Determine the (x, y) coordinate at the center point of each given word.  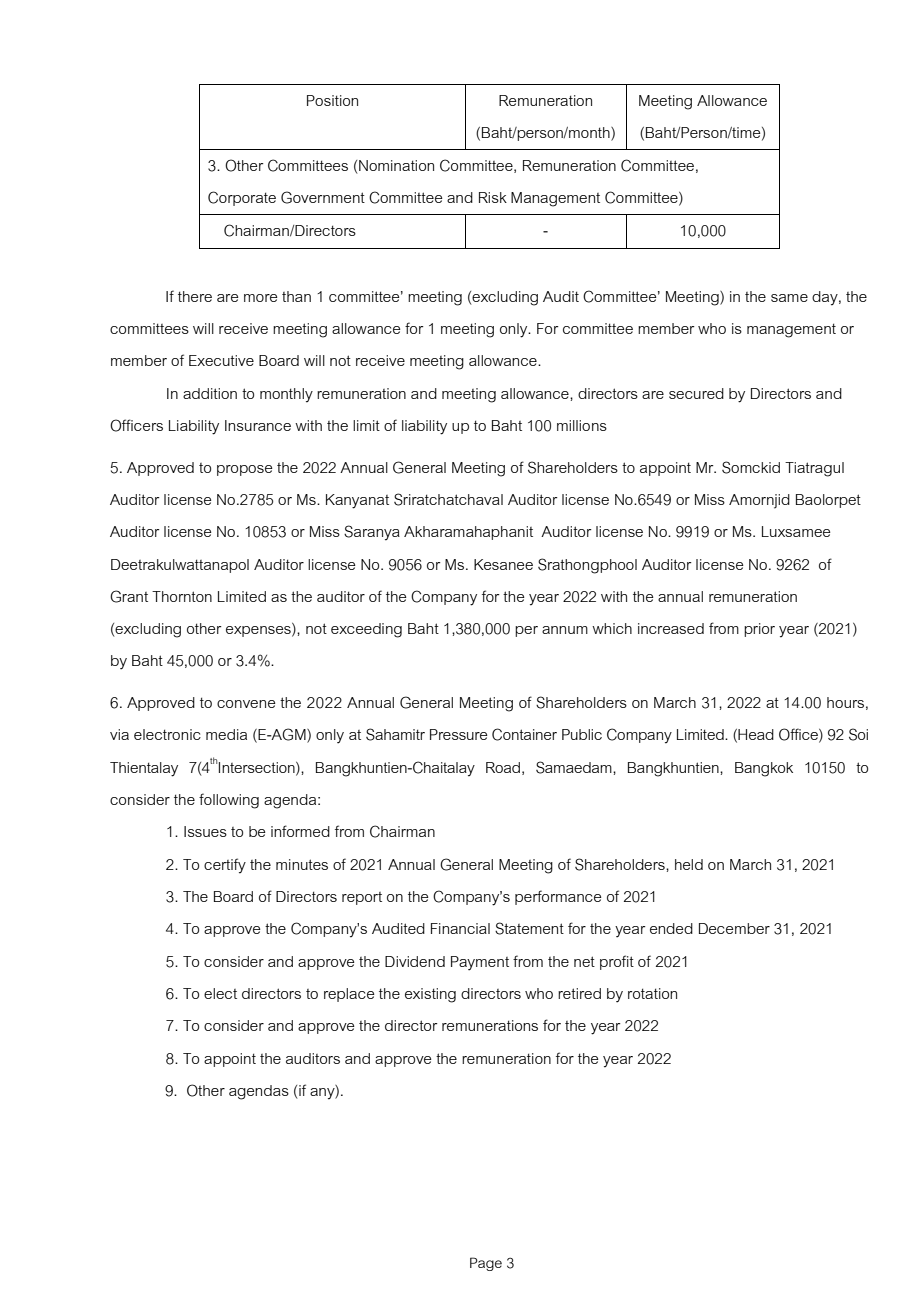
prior (759, 630)
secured (696, 393)
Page (486, 1264)
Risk (493, 197)
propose (244, 470)
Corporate (242, 198)
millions (582, 425)
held (689, 864)
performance (558, 897)
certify (225, 866)
